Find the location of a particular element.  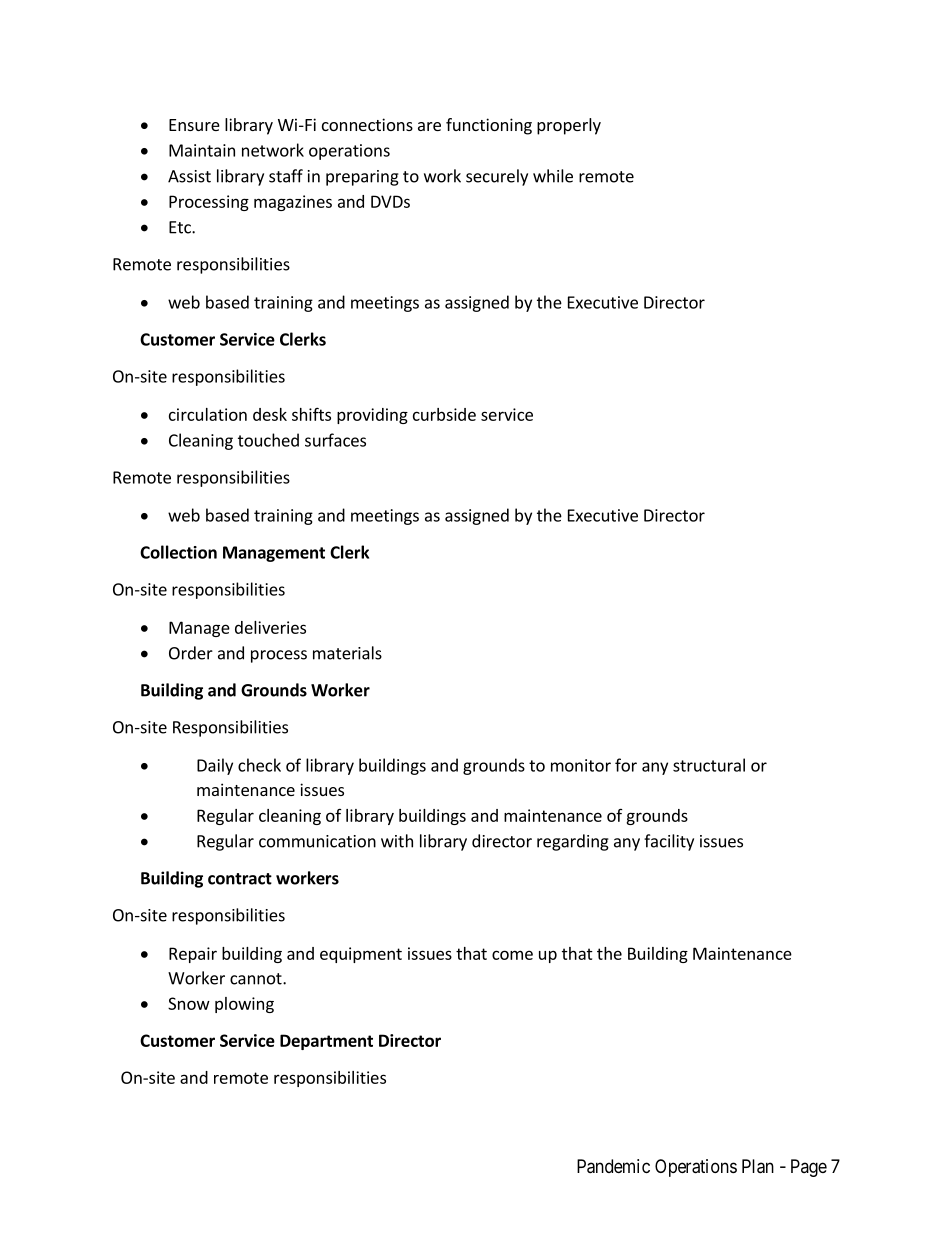

properly is located at coordinates (569, 126).
